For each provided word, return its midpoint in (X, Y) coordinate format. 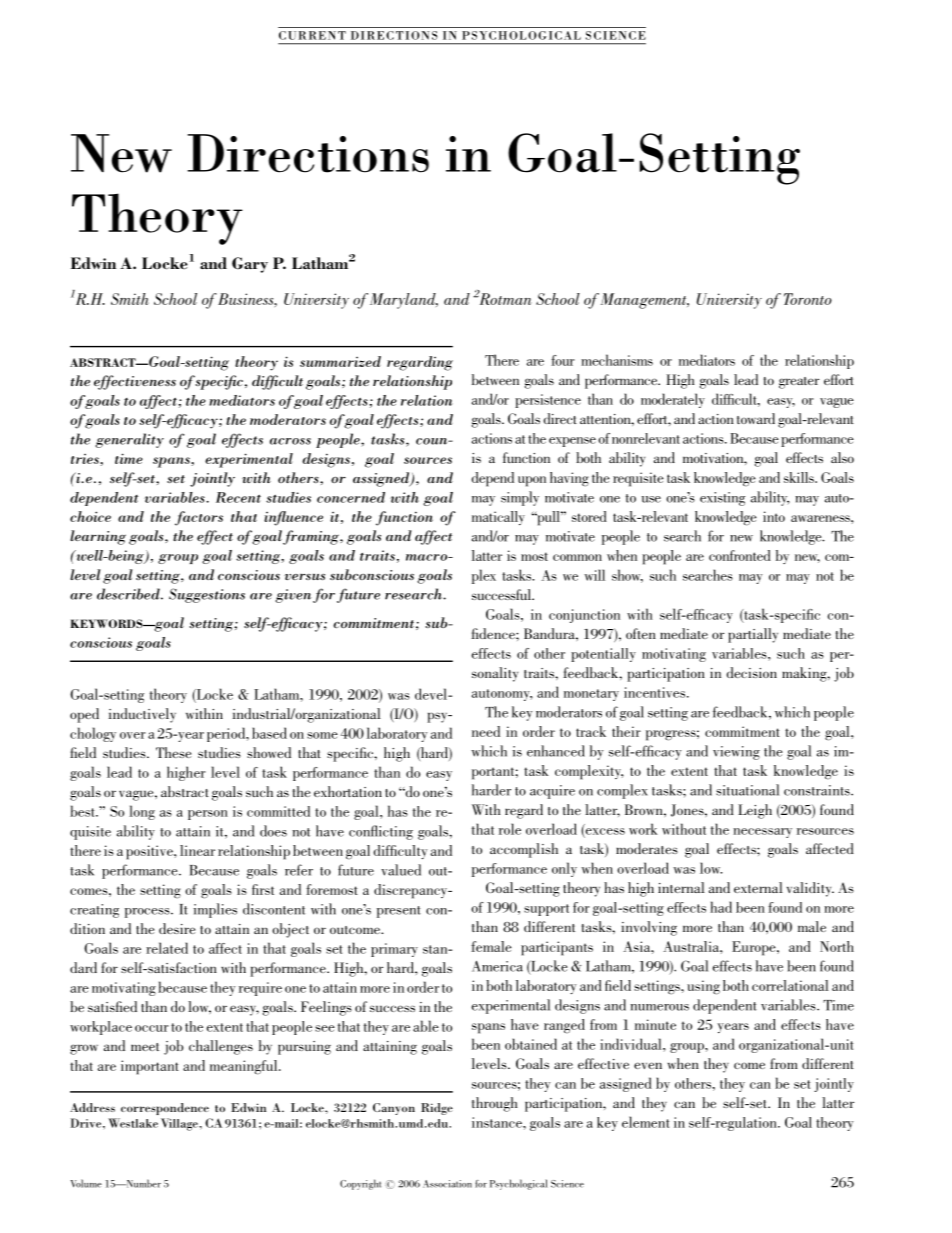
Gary (250, 265)
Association (447, 1184)
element (645, 1122)
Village (180, 1124)
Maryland (404, 301)
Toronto (808, 299)
